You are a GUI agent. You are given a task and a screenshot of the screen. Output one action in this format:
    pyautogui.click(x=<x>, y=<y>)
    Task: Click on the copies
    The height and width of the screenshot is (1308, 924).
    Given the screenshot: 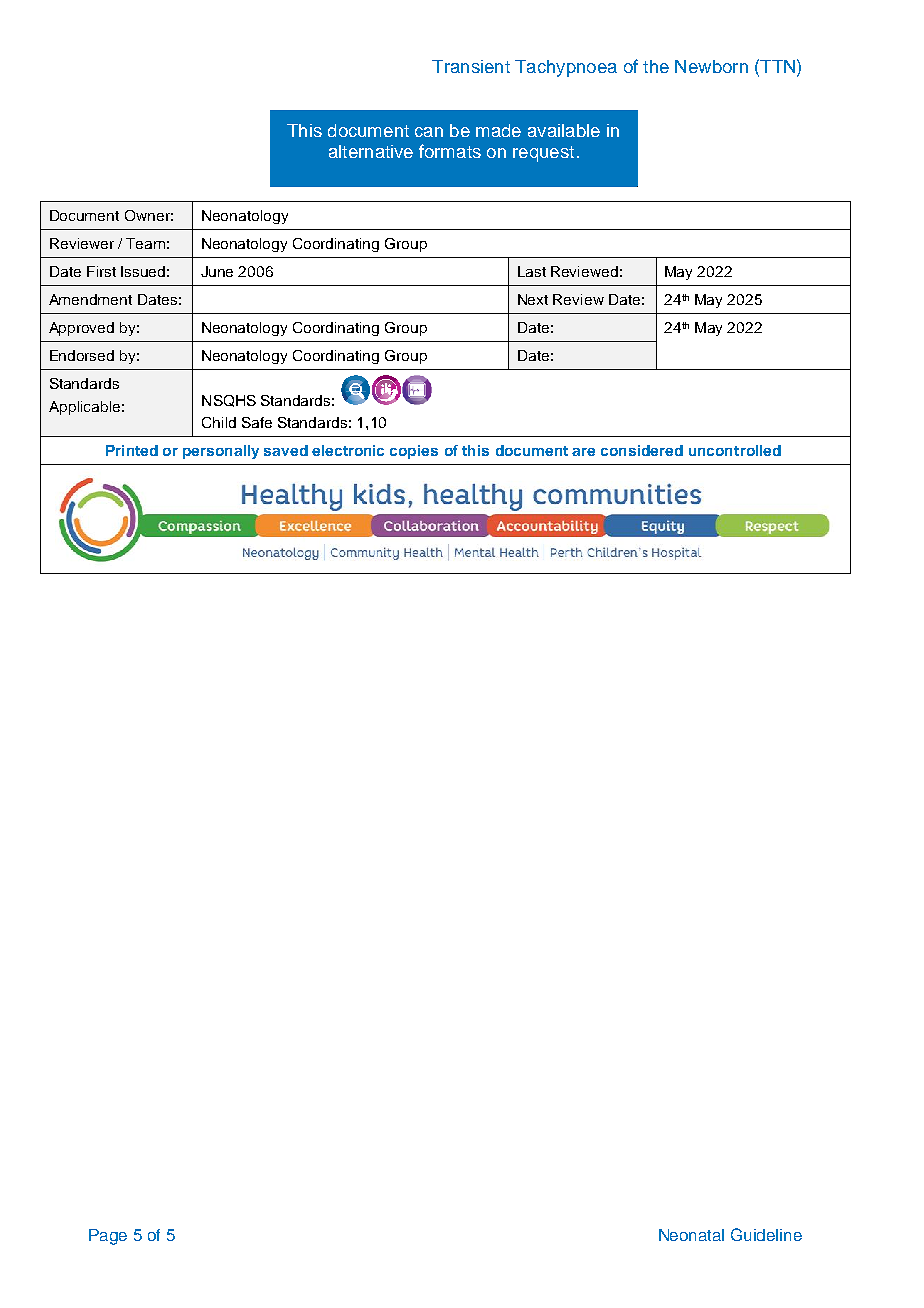 What is the action you would take?
    pyautogui.click(x=414, y=452)
